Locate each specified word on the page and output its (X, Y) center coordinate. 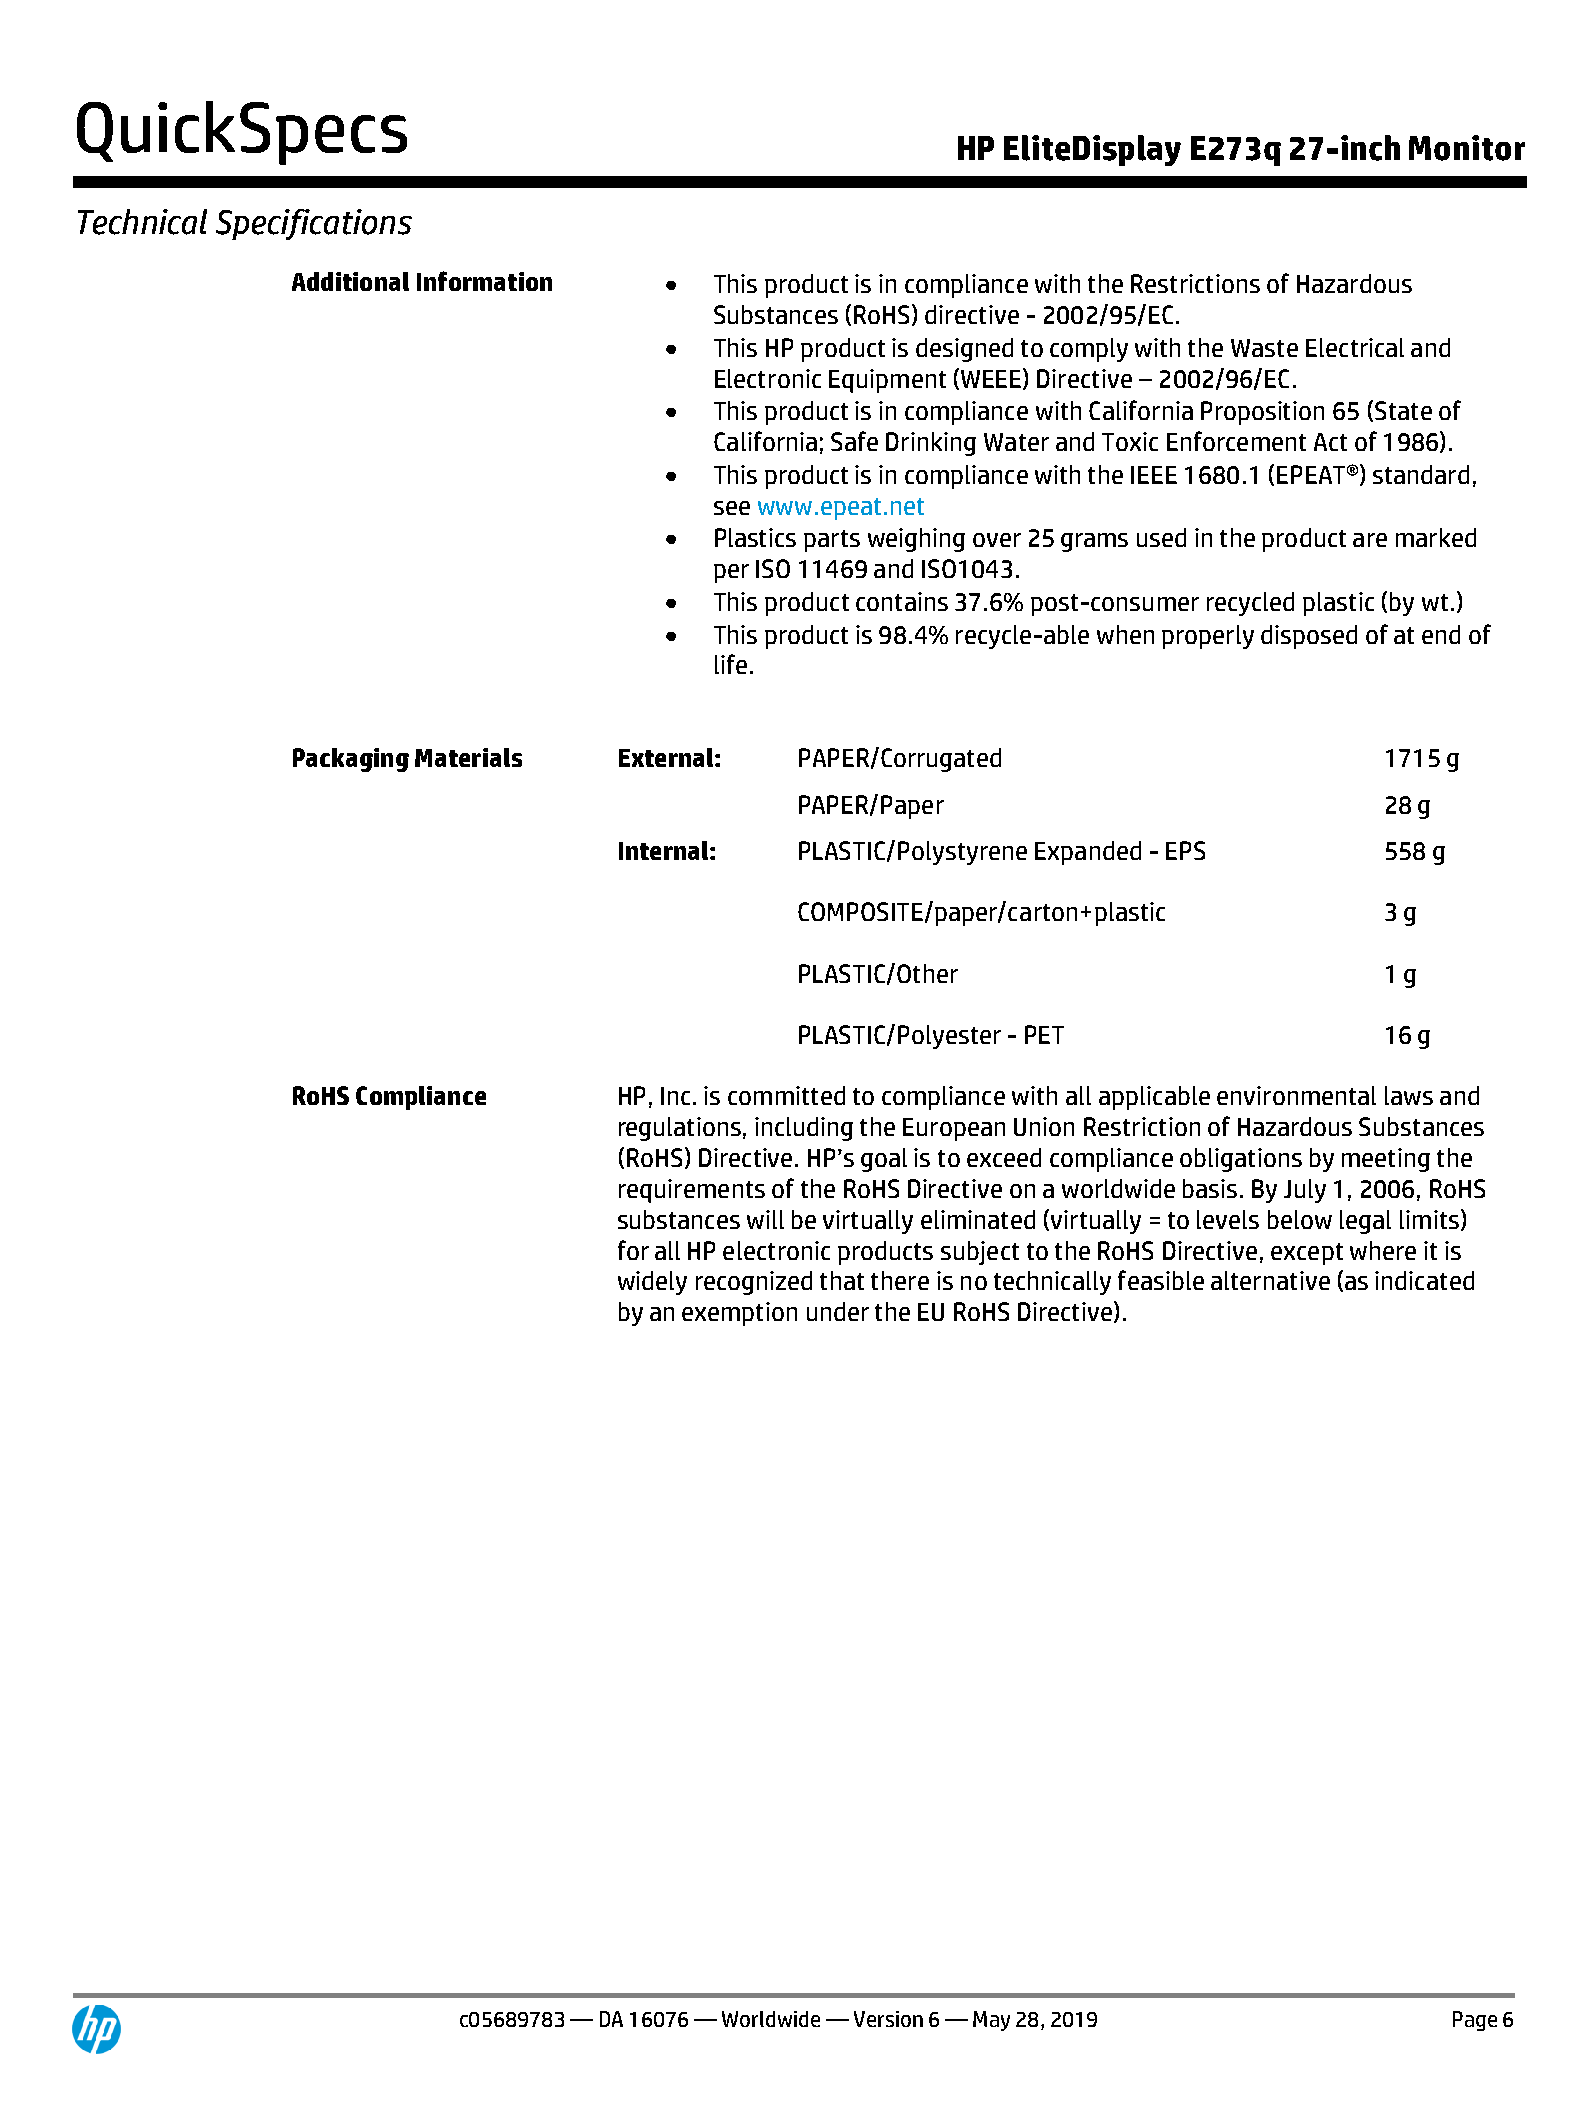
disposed (1309, 637)
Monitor (1467, 148)
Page (1475, 2021)
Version (888, 2019)
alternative (1270, 1280)
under (838, 1311)
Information (484, 281)
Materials (468, 757)
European (954, 1129)
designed (964, 350)
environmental (1296, 1095)
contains (902, 601)
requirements (692, 1191)
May (991, 2021)
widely (652, 1283)
